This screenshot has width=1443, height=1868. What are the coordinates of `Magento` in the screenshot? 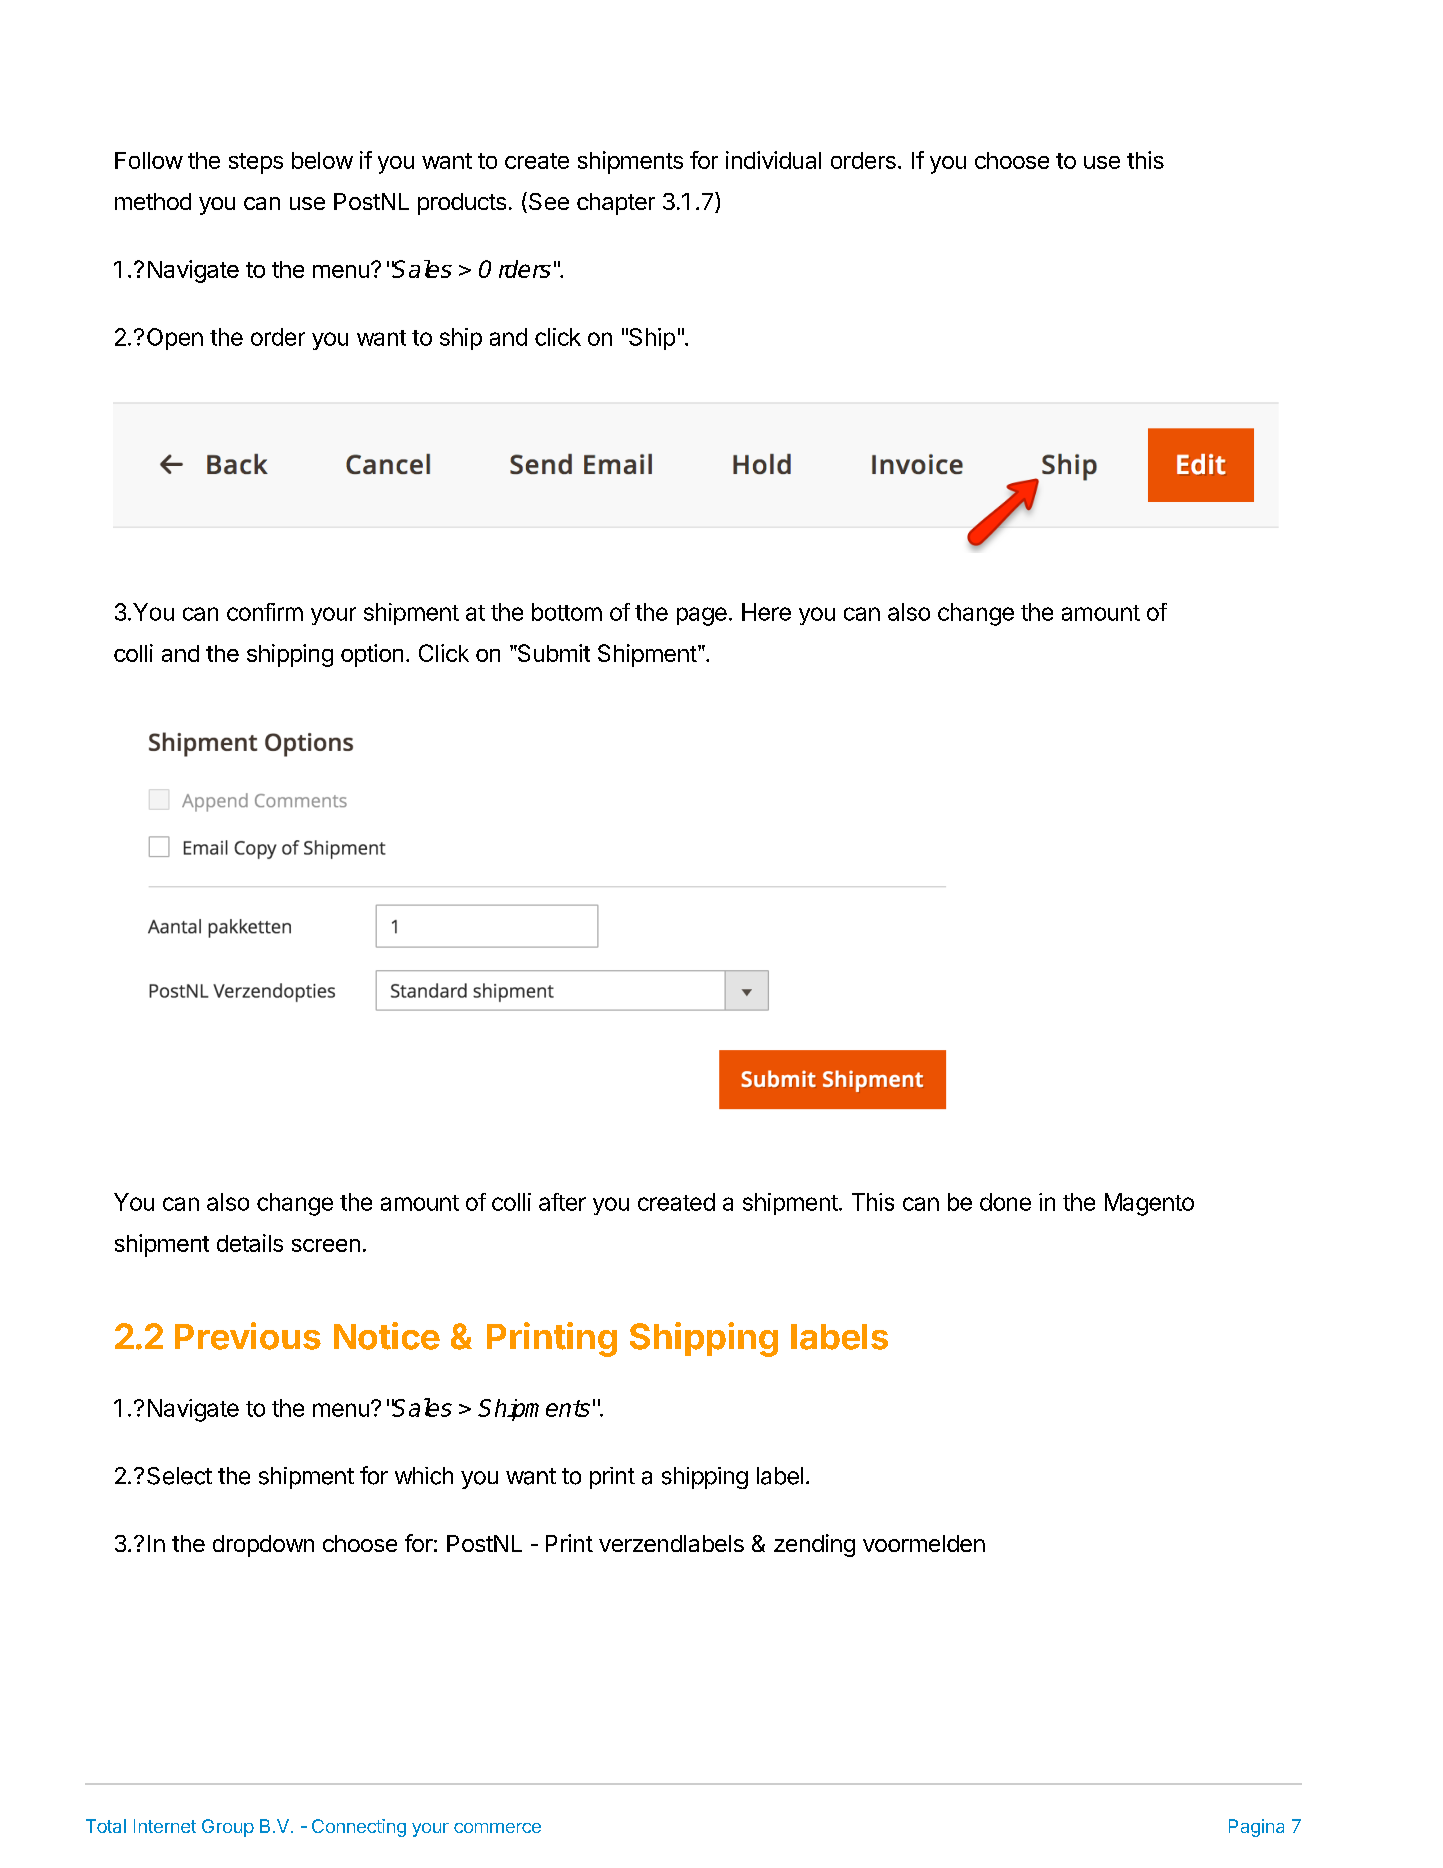 It's located at (1149, 1204).
